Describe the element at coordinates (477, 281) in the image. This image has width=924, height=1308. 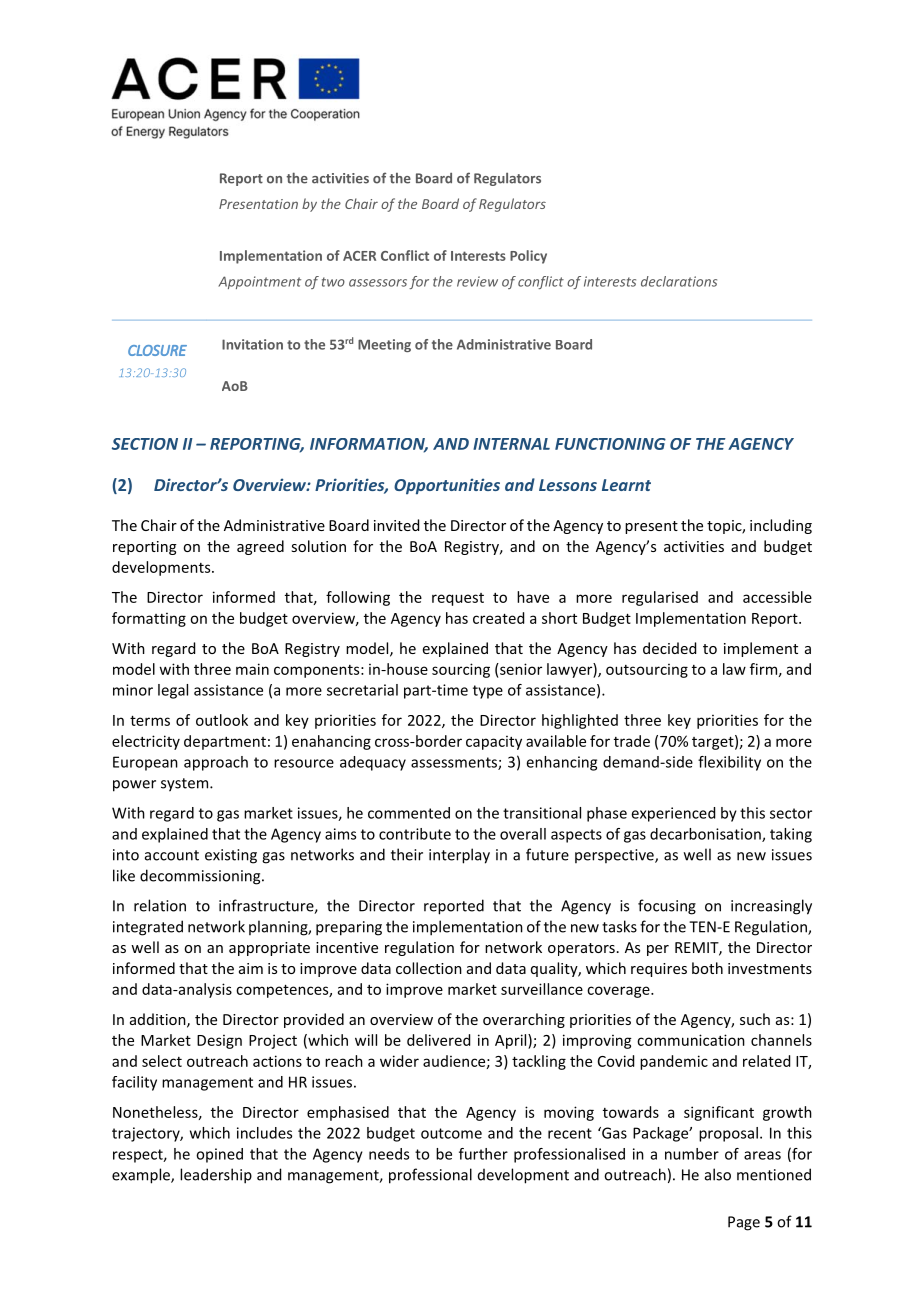
I see `review` at that location.
